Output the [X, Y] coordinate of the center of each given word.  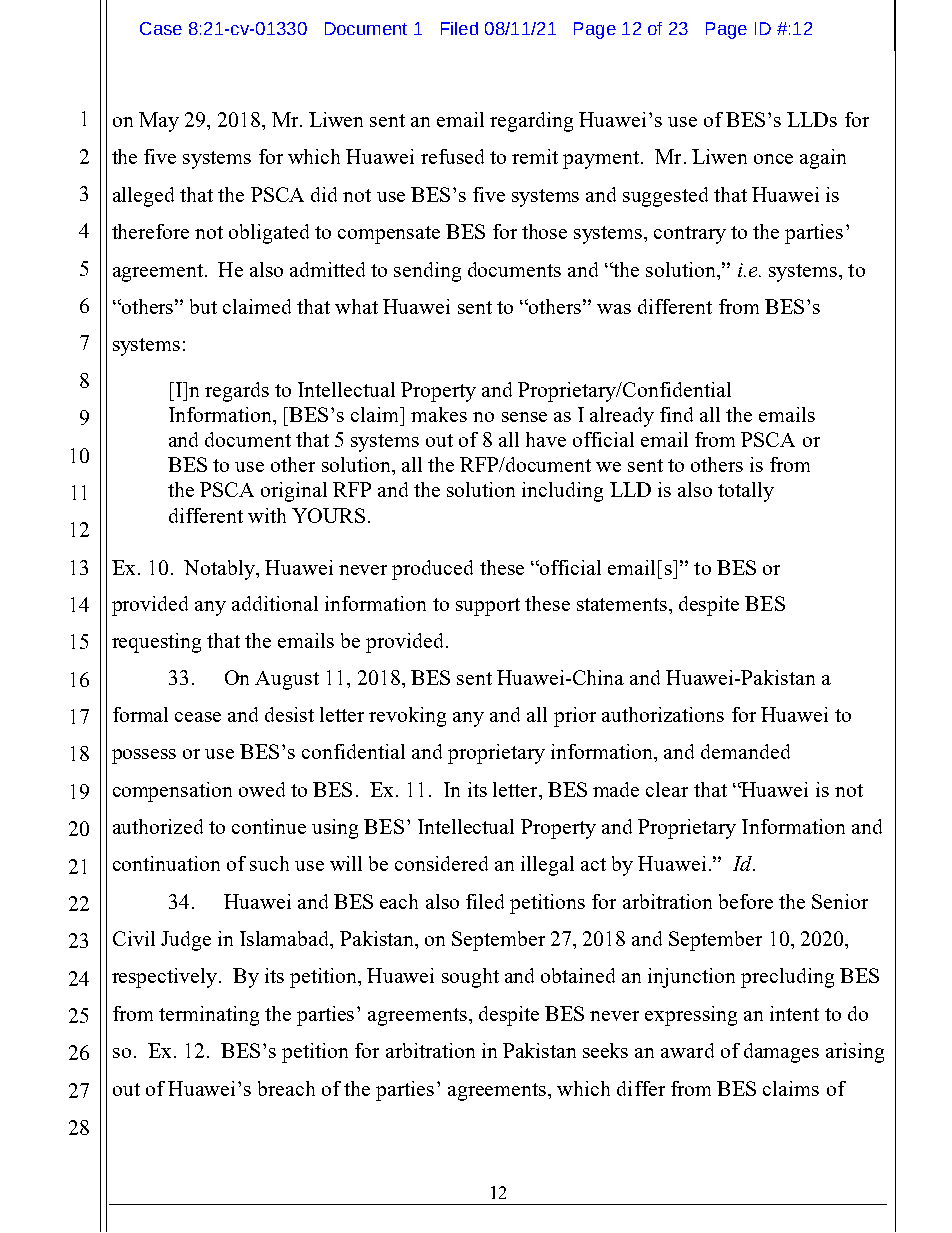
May [159, 122]
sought [470, 978]
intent [794, 1013]
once [773, 159]
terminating [209, 1016]
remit [535, 156]
